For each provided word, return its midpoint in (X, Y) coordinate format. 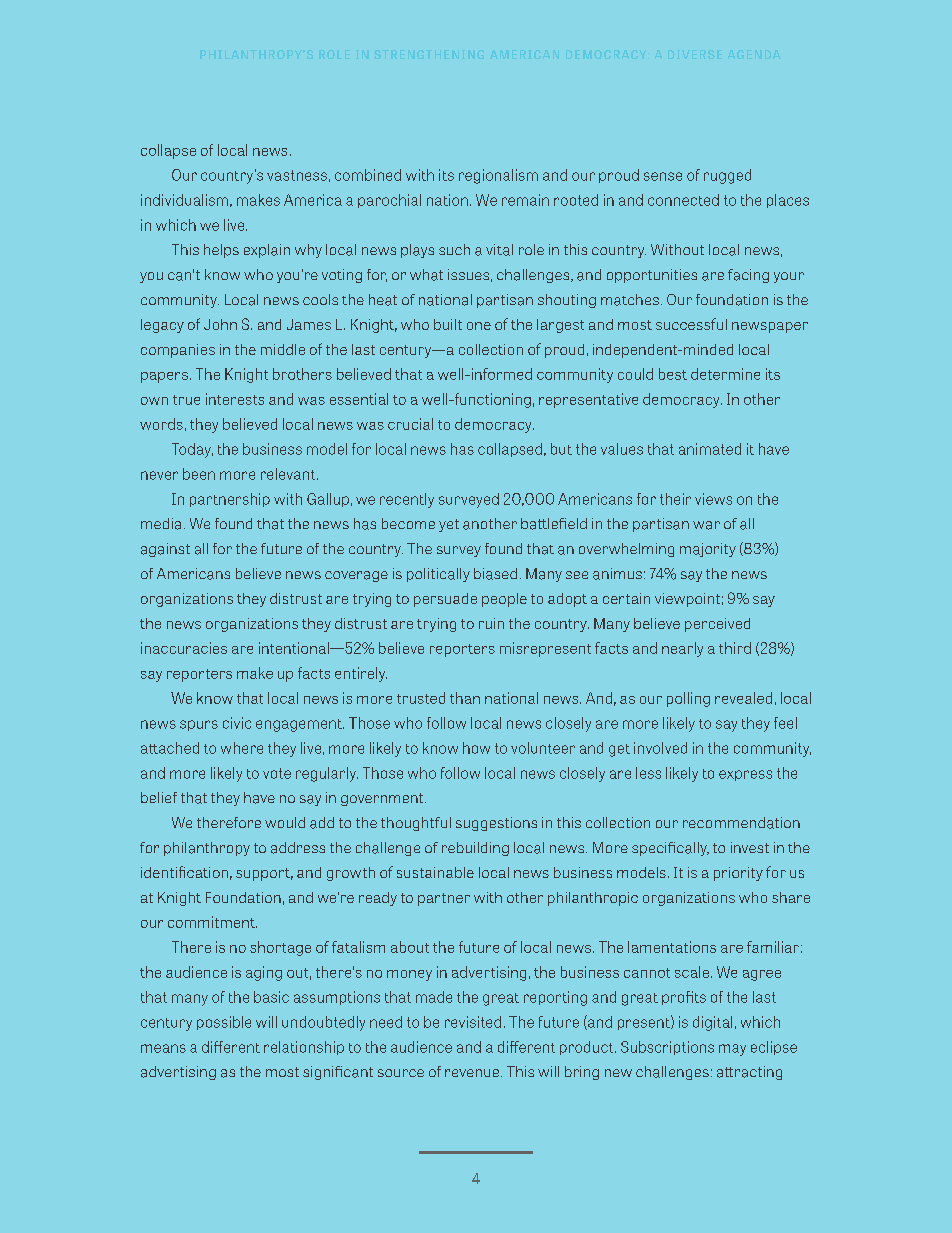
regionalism (498, 176)
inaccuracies (184, 648)
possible (224, 1023)
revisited (473, 1022)
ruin (491, 623)
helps (221, 251)
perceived (717, 625)
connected (683, 200)
